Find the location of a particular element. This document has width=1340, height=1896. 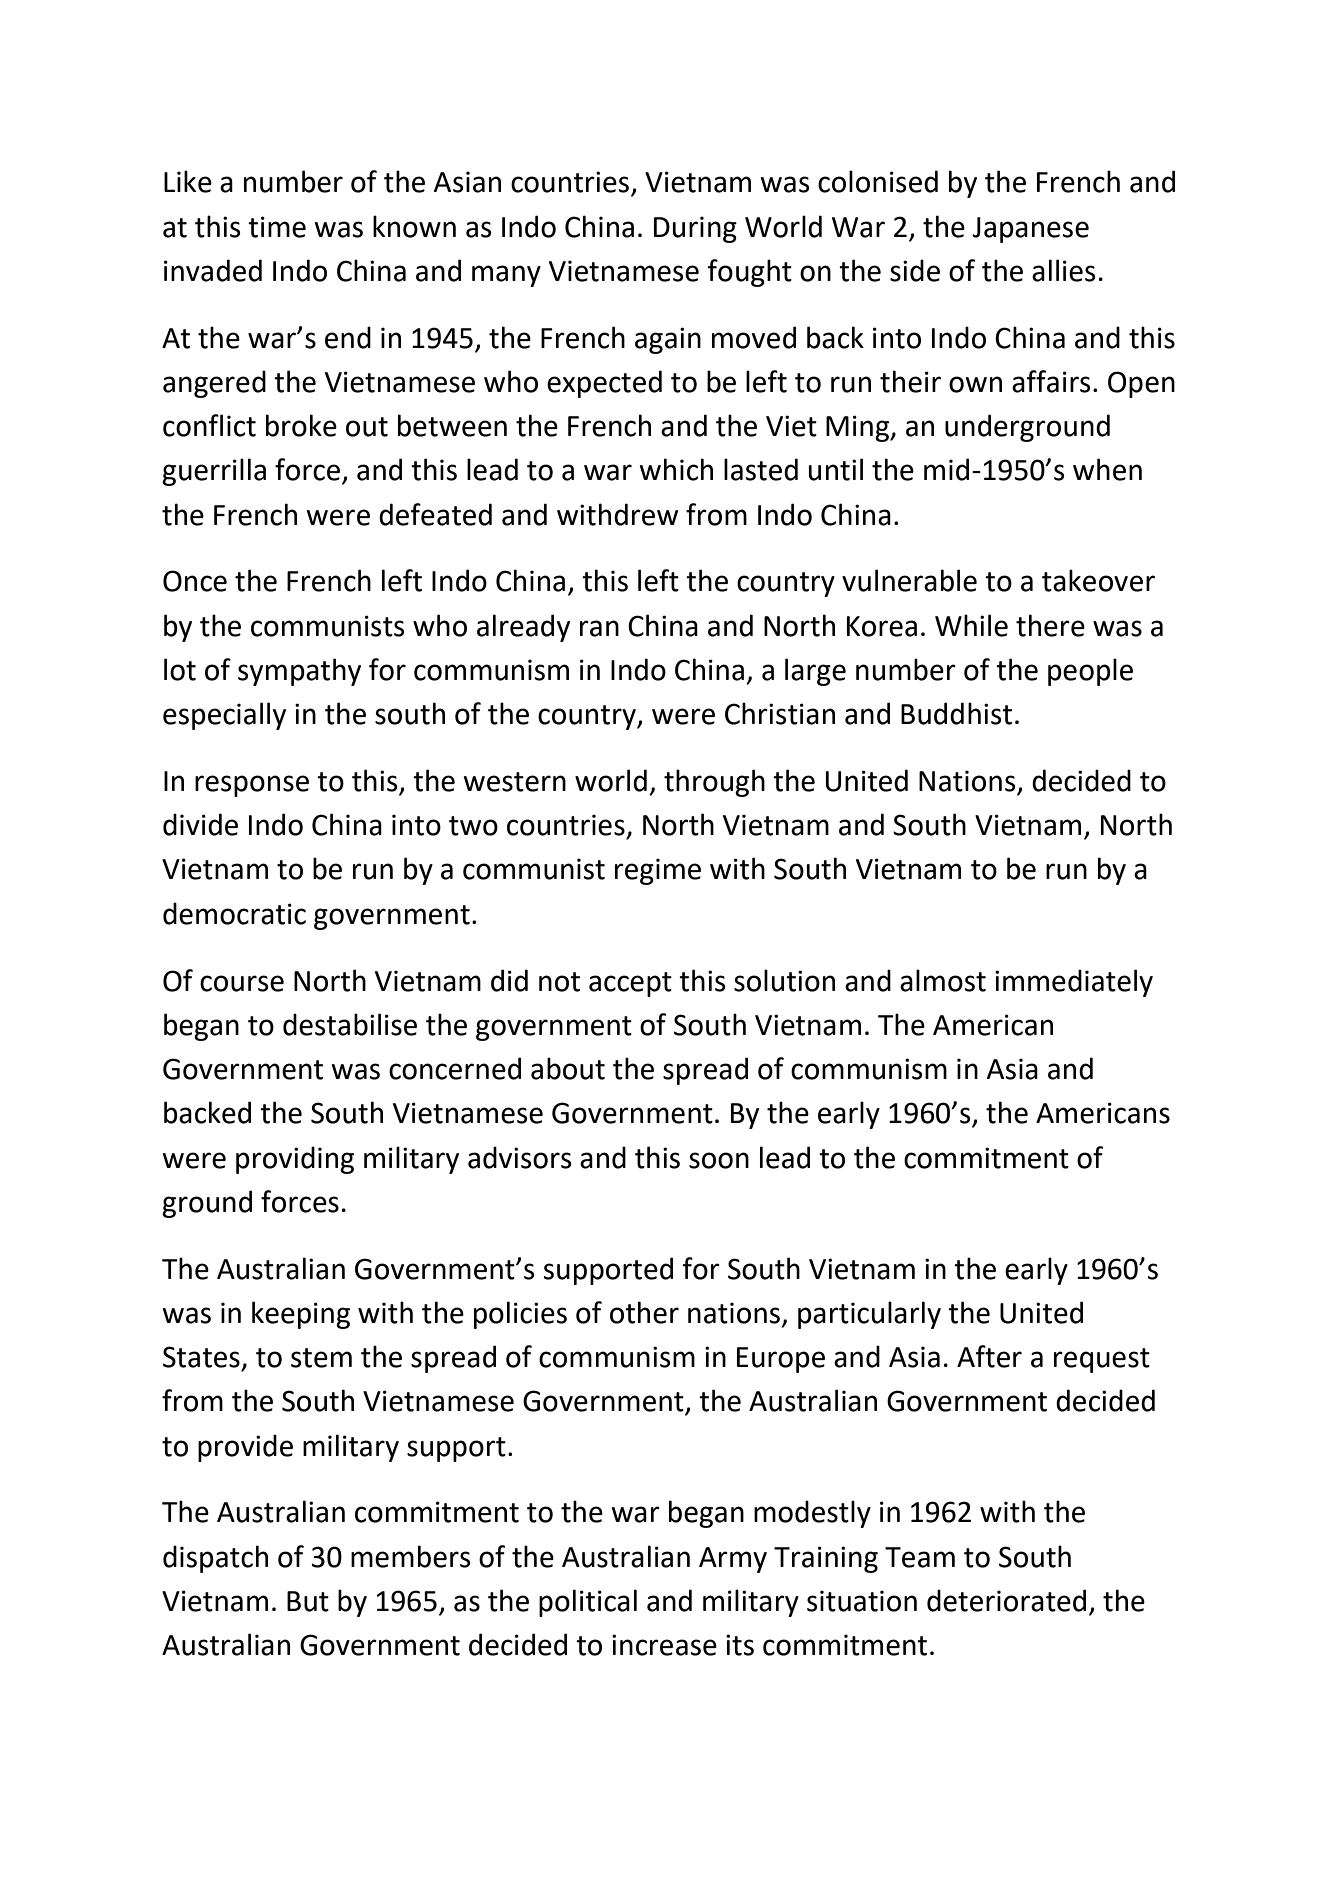

sympathy is located at coordinates (299, 672).
